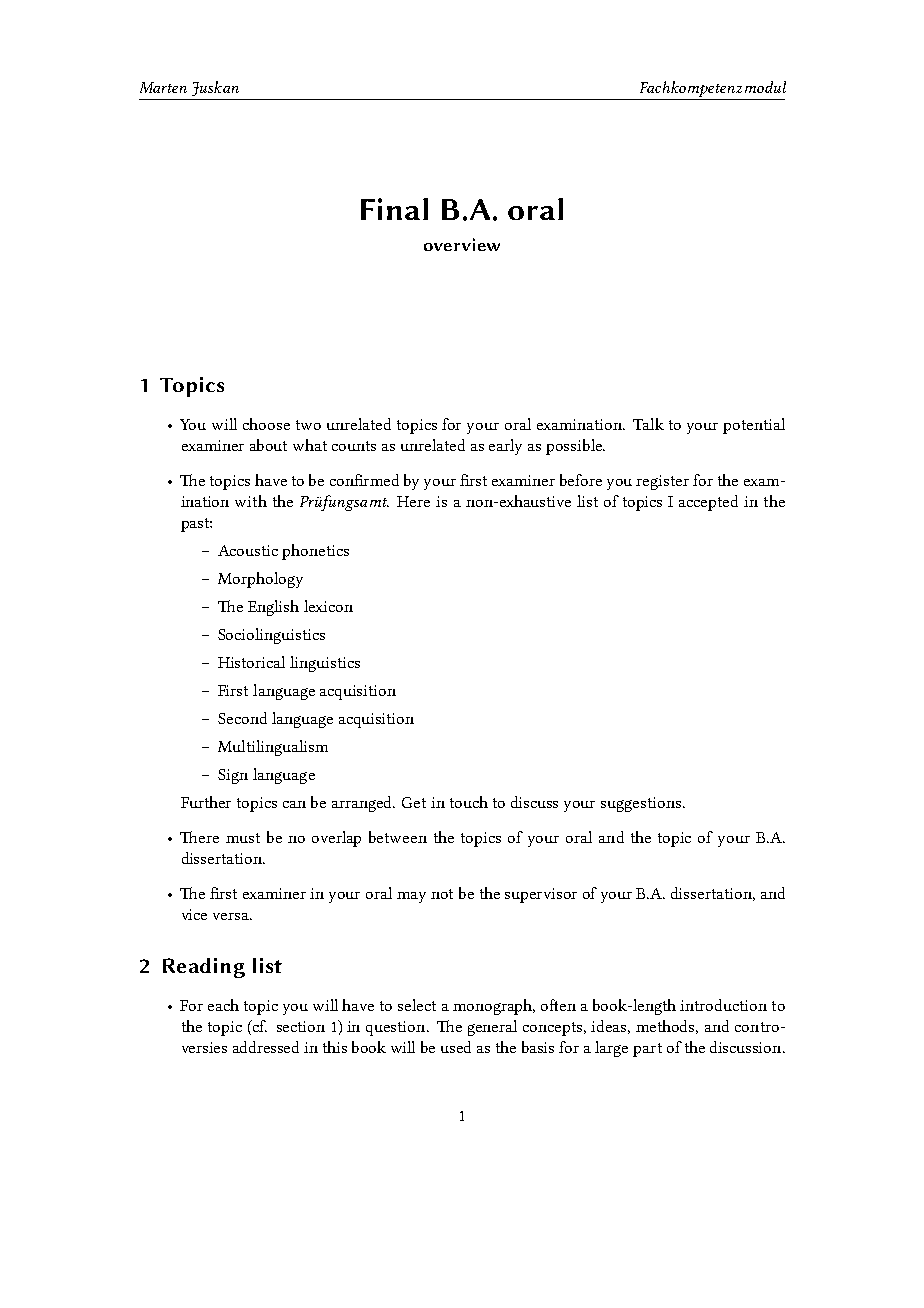 This image has height=1308, width=924. I want to click on Marten, so click(163, 87).
